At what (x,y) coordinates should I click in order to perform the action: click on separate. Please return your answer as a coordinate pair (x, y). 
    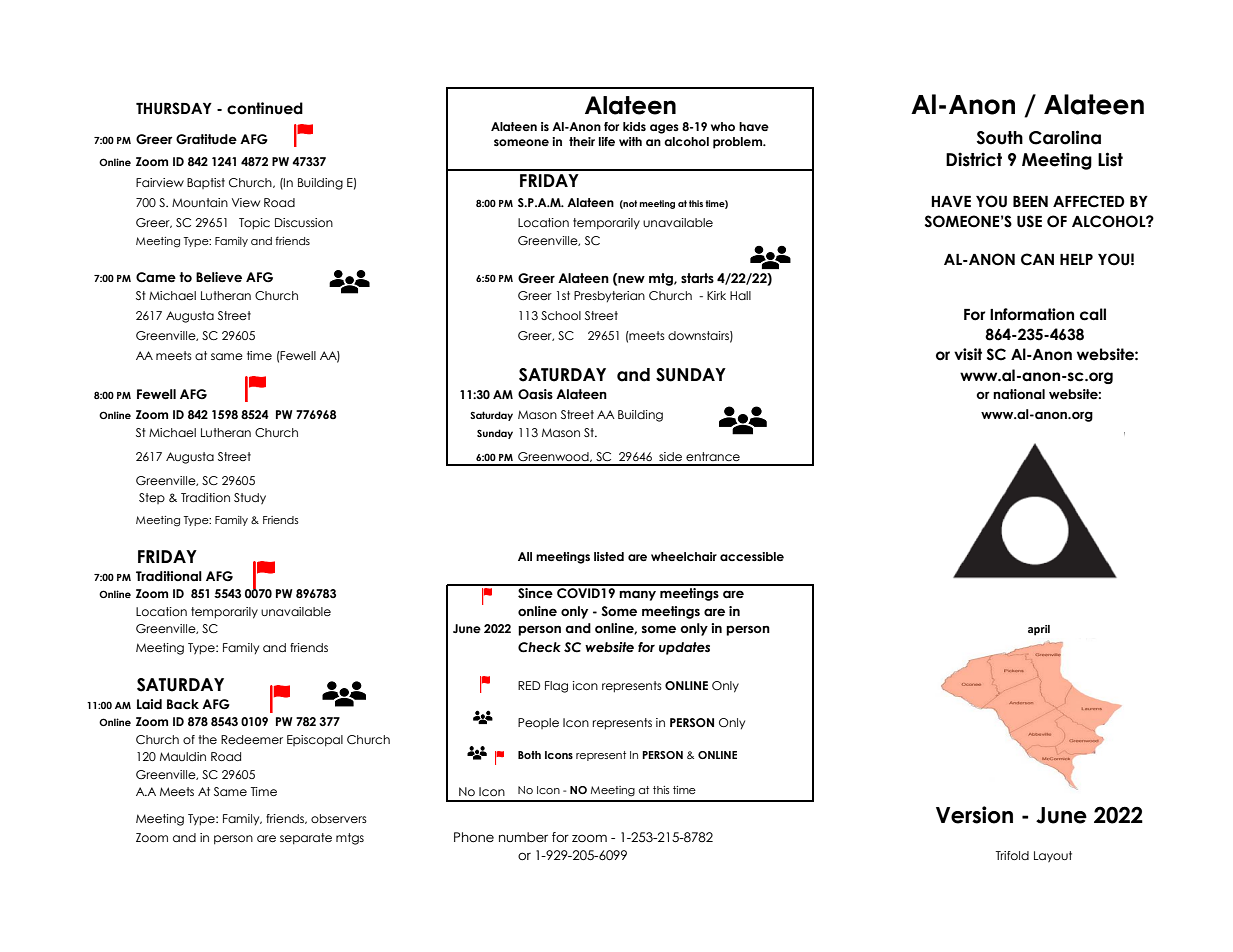
    Looking at the image, I should click on (306, 839).
